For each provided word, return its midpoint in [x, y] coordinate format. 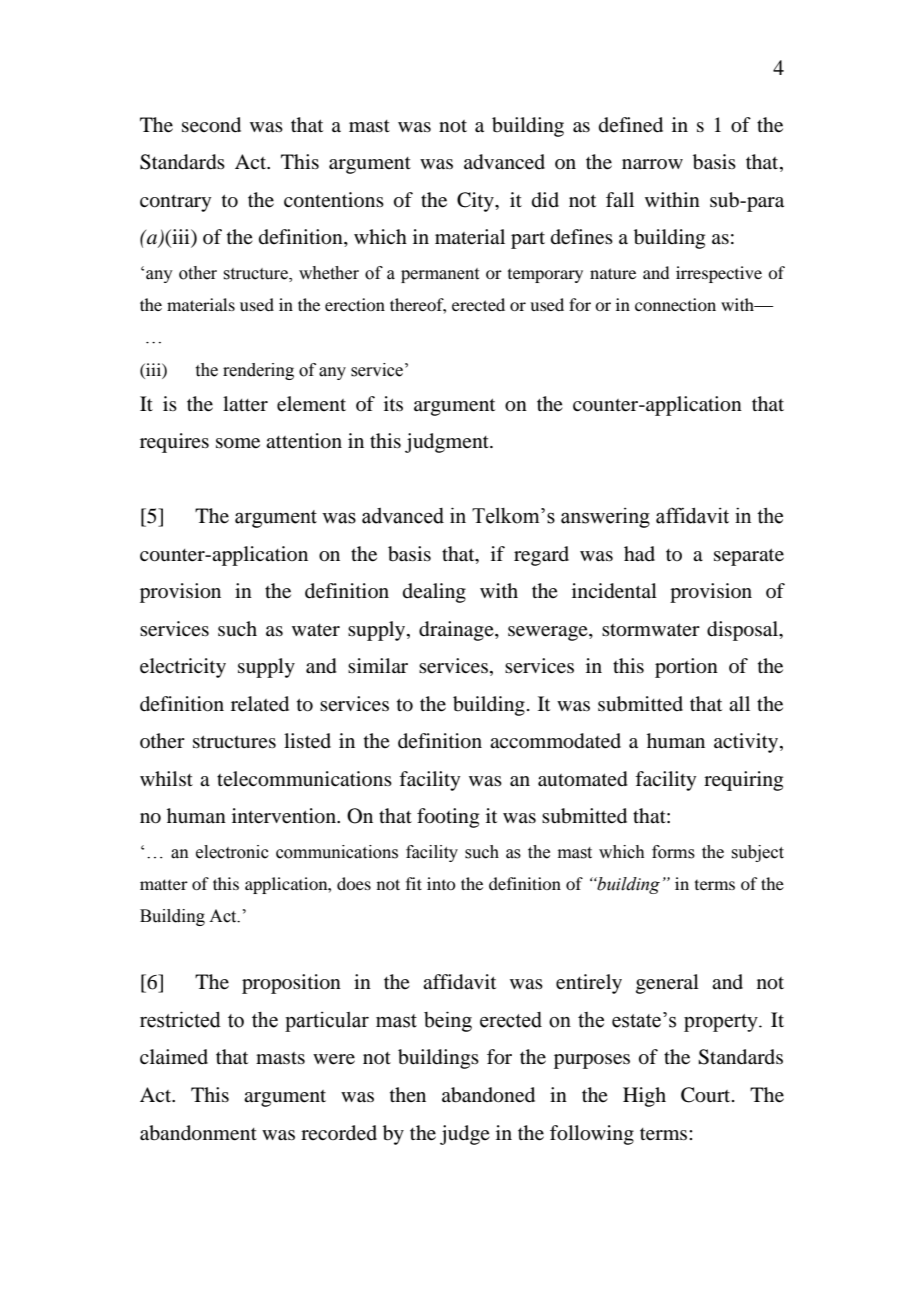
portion [686, 668]
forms [673, 852]
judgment [448, 443]
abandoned [488, 1095]
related [260, 704]
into [441, 883]
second [211, 125]
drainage [457, 631]
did [545, 199]
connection [675, 304]
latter [245, 404]
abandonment [198, 1133]
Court [707, 1095]
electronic [232, 852]
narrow [652, 164]
